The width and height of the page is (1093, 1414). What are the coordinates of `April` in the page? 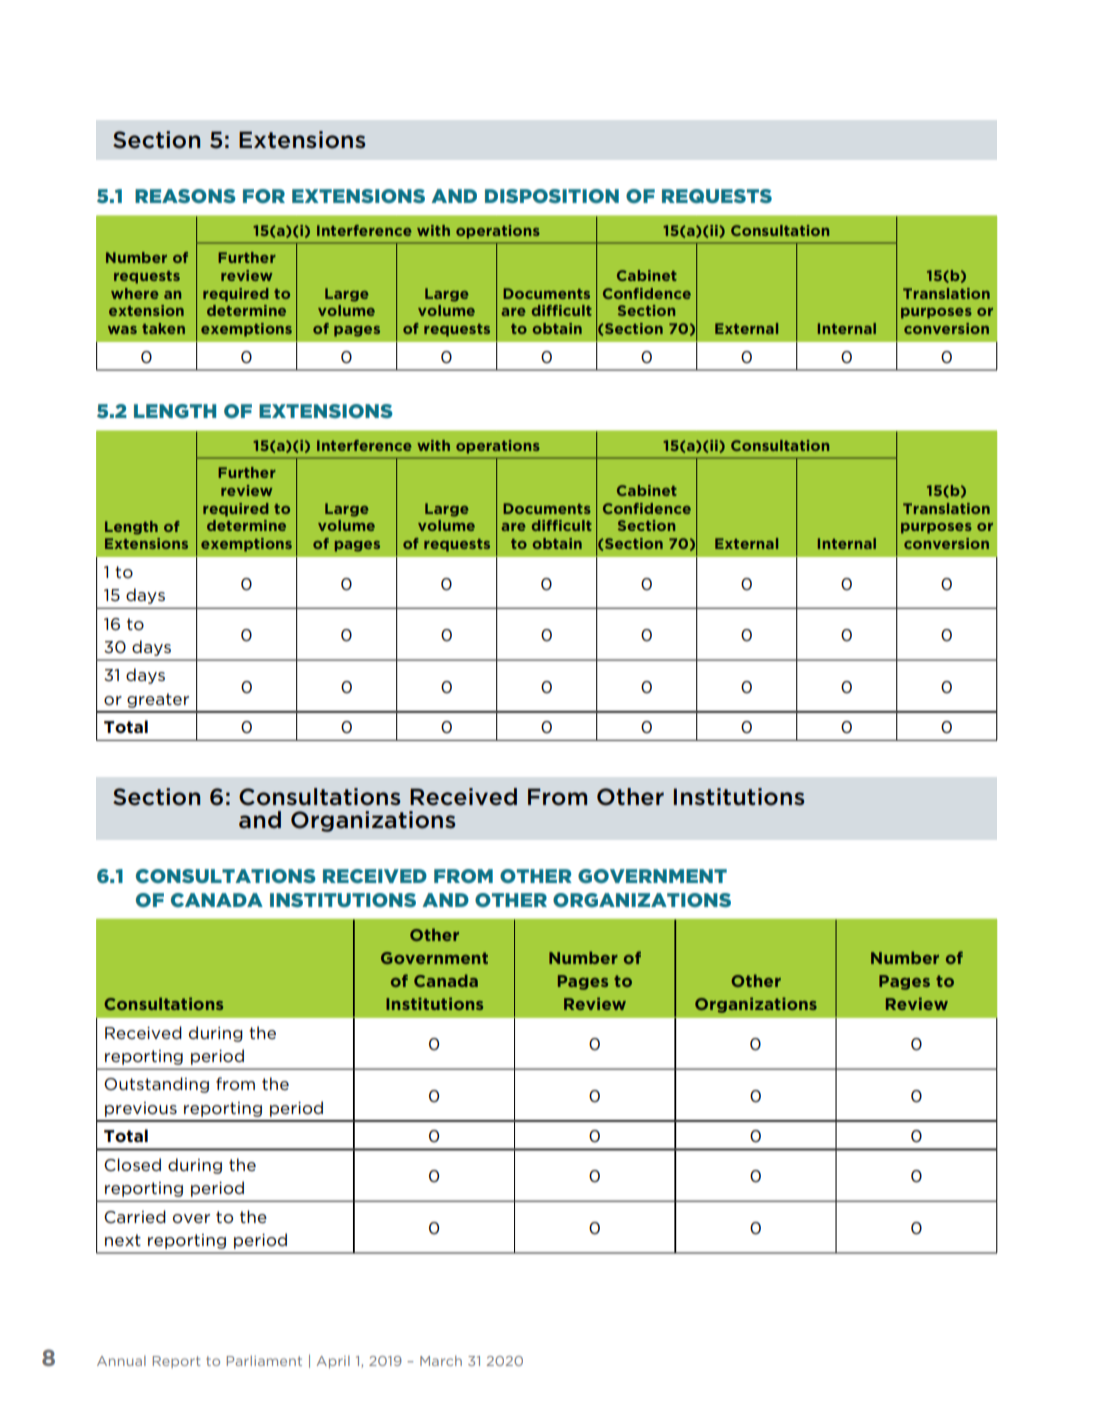 It's located at (333, 1362).
